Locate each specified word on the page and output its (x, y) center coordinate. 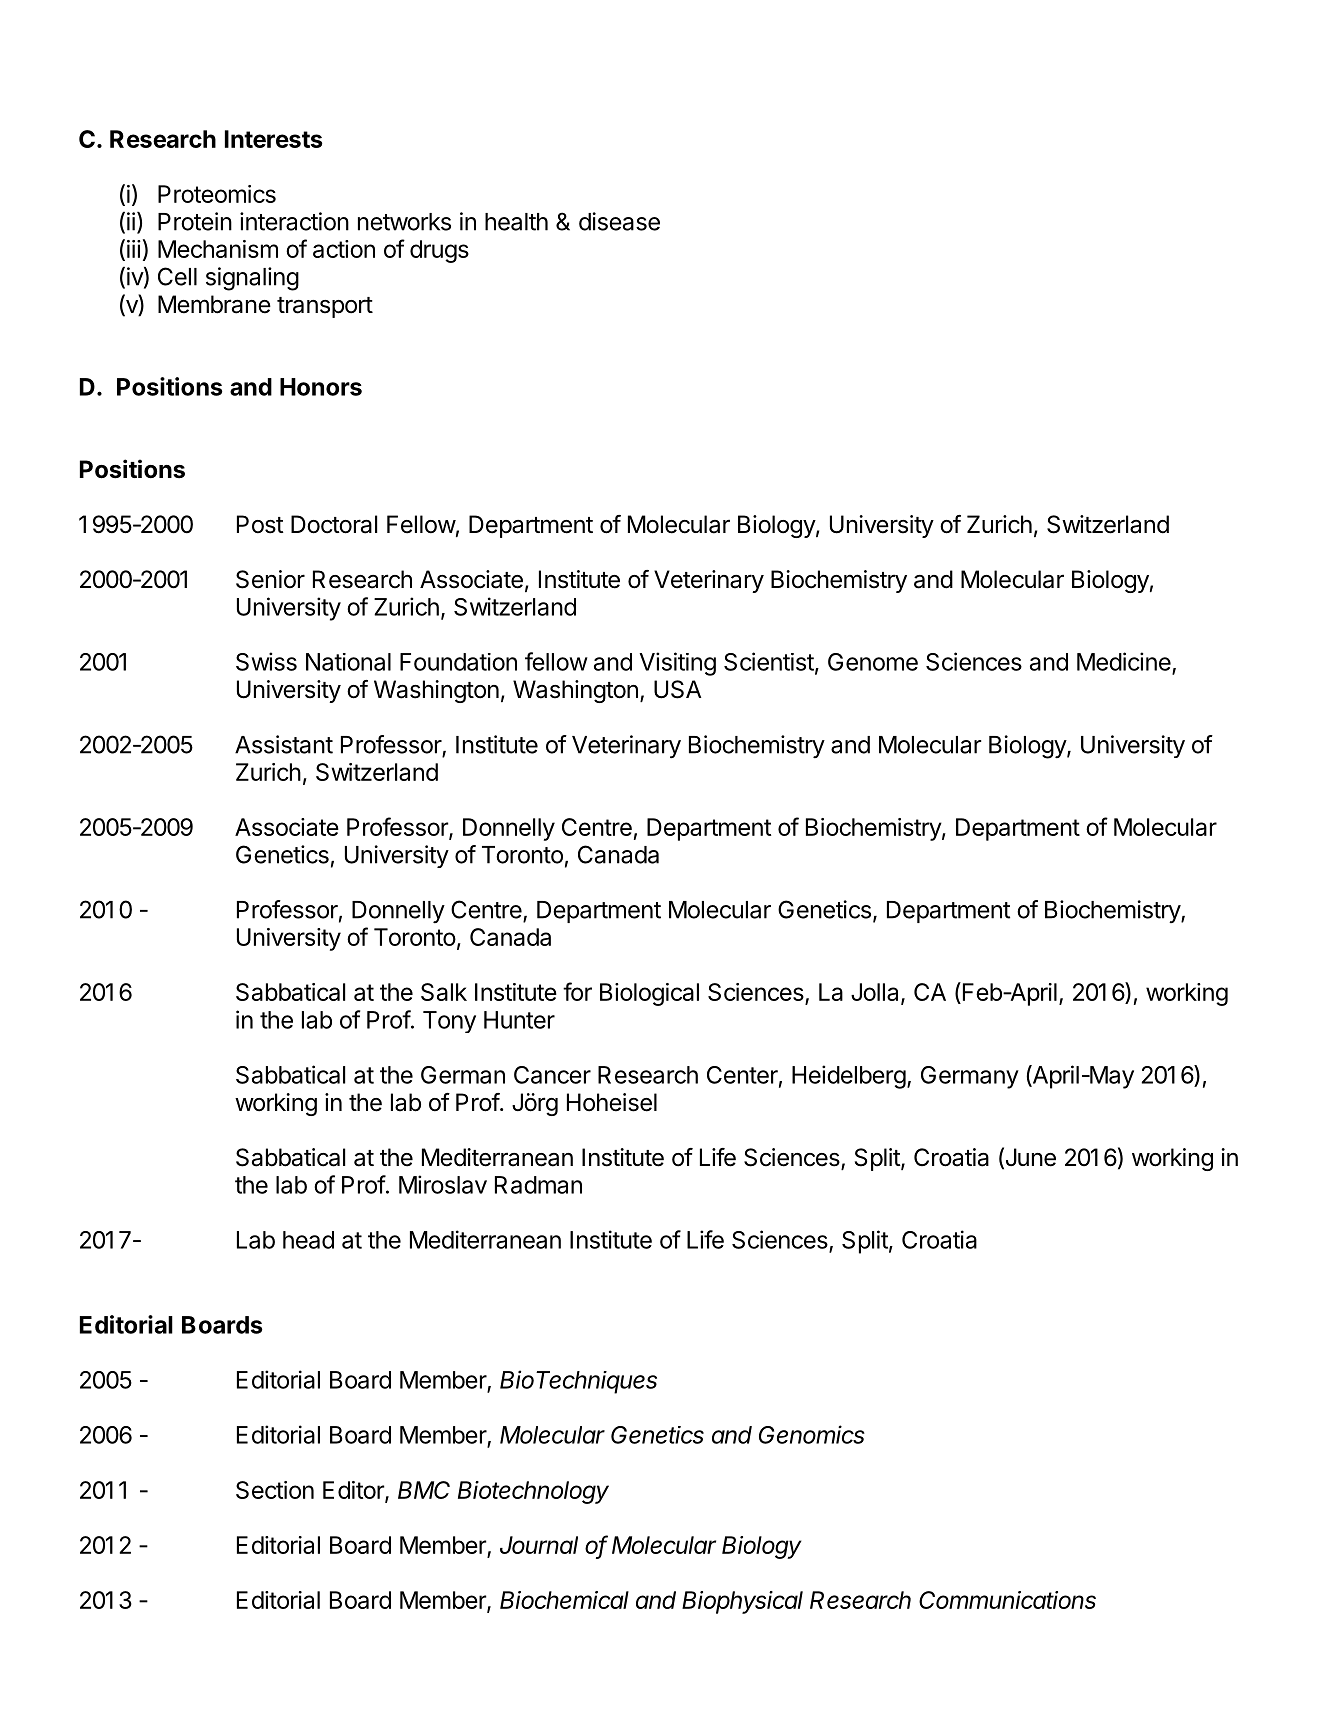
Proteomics (217, 194)
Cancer (552, 1075)
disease (619, 221)
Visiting (677, 664)
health (516, 222)
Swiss (266, 661)
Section (275, 1490)
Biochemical (564, 1600)
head (308, 1240)
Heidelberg (849, 1077)
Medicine (1124, 661)
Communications (1007, 1600)
